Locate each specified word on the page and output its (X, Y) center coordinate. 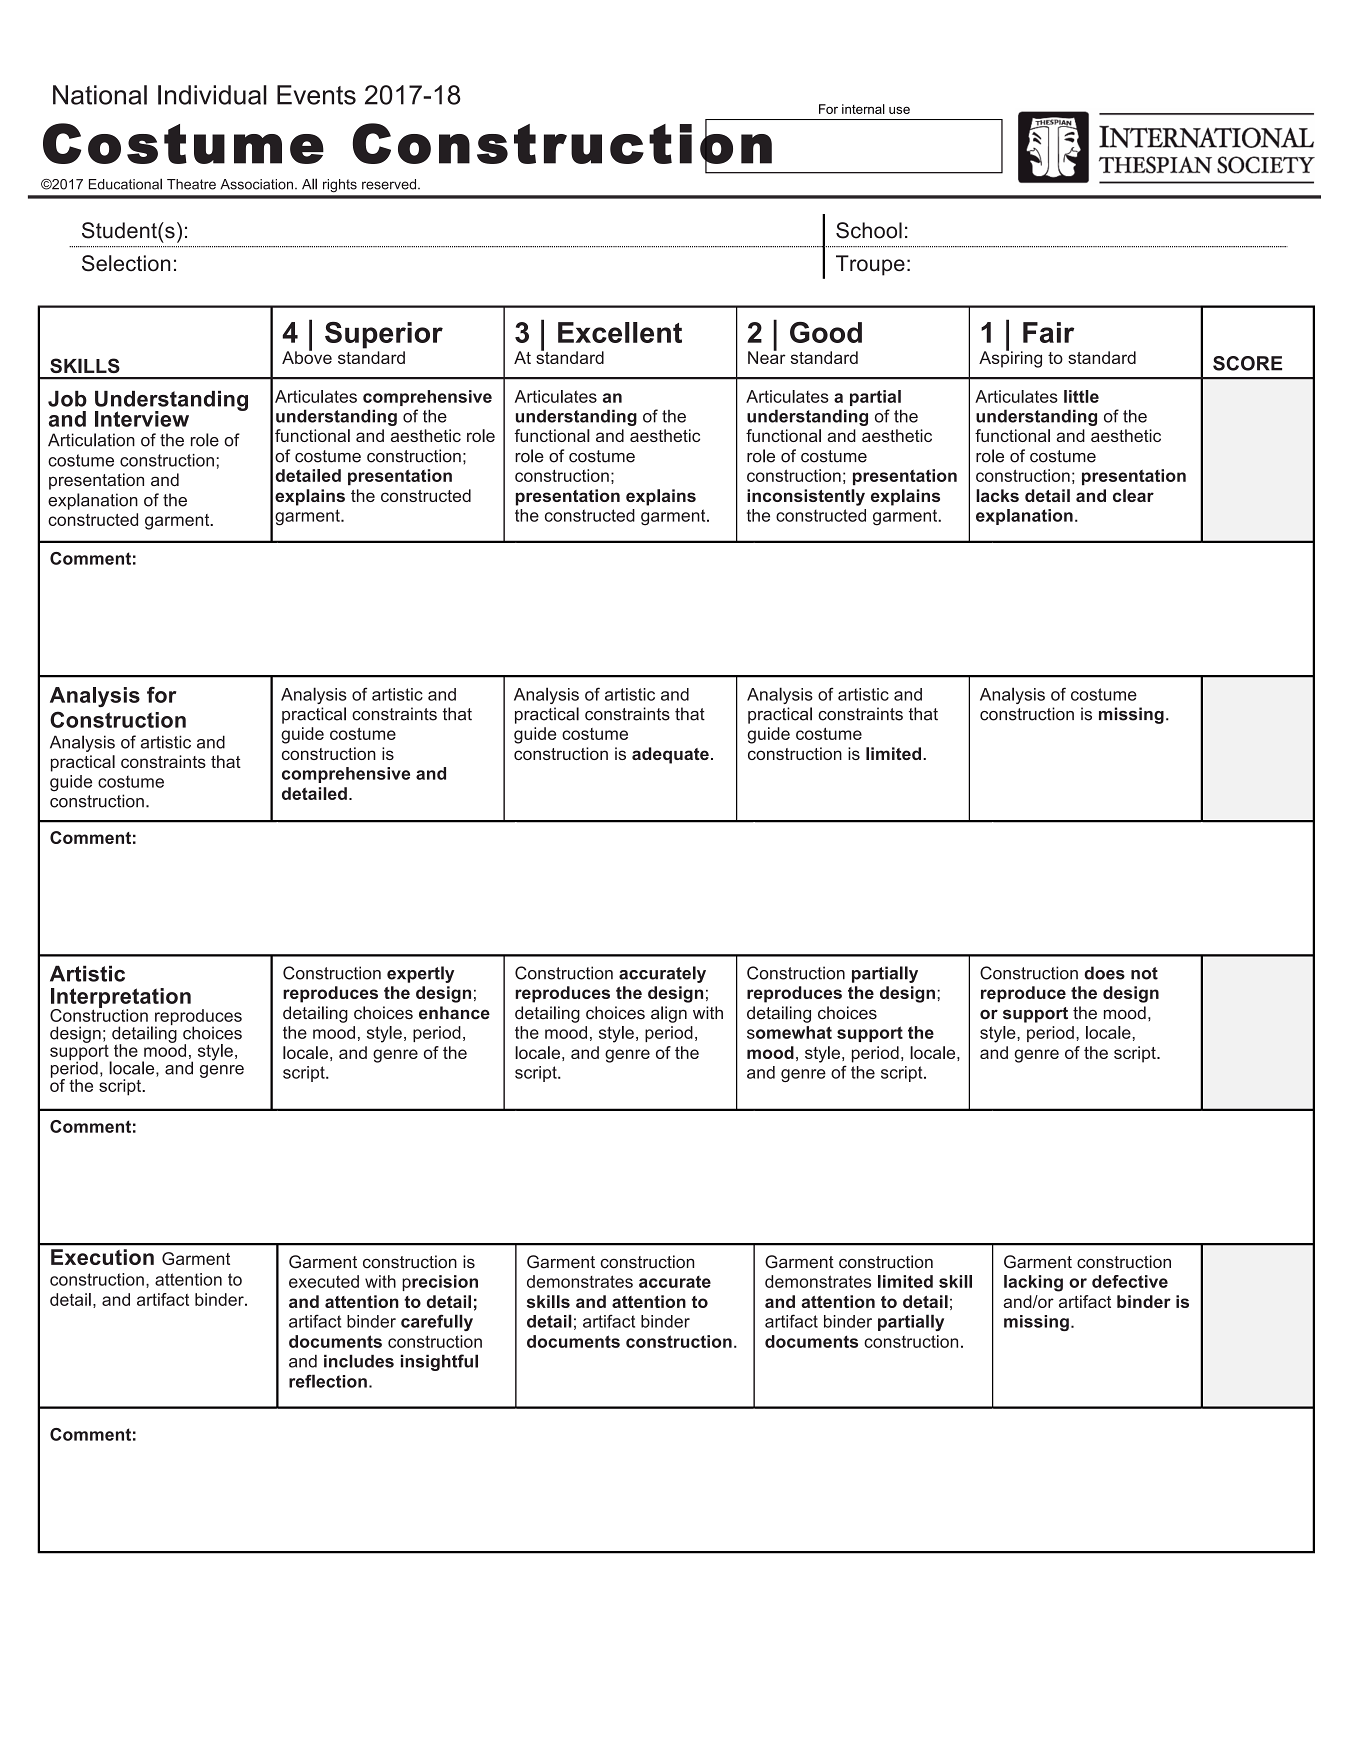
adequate (670, 755)
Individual (212, 95)
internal (863, 109)
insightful (439, 1362)
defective (1130, 1281)
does (1104, 973)
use (899, 110)
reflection (328, 1381)
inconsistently (806, 497)
